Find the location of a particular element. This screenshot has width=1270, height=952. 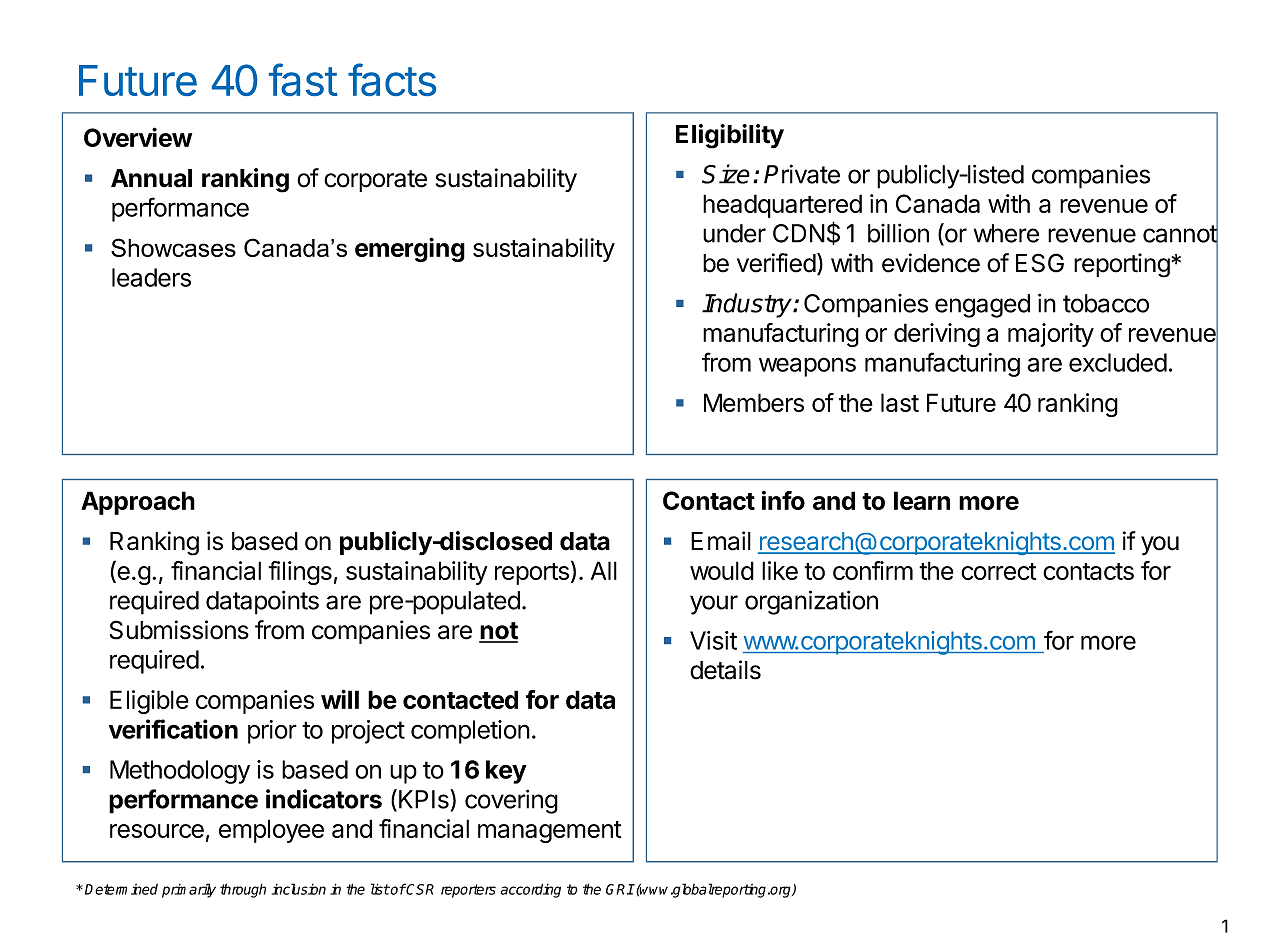

learn is located at coordinates (922, 500).
